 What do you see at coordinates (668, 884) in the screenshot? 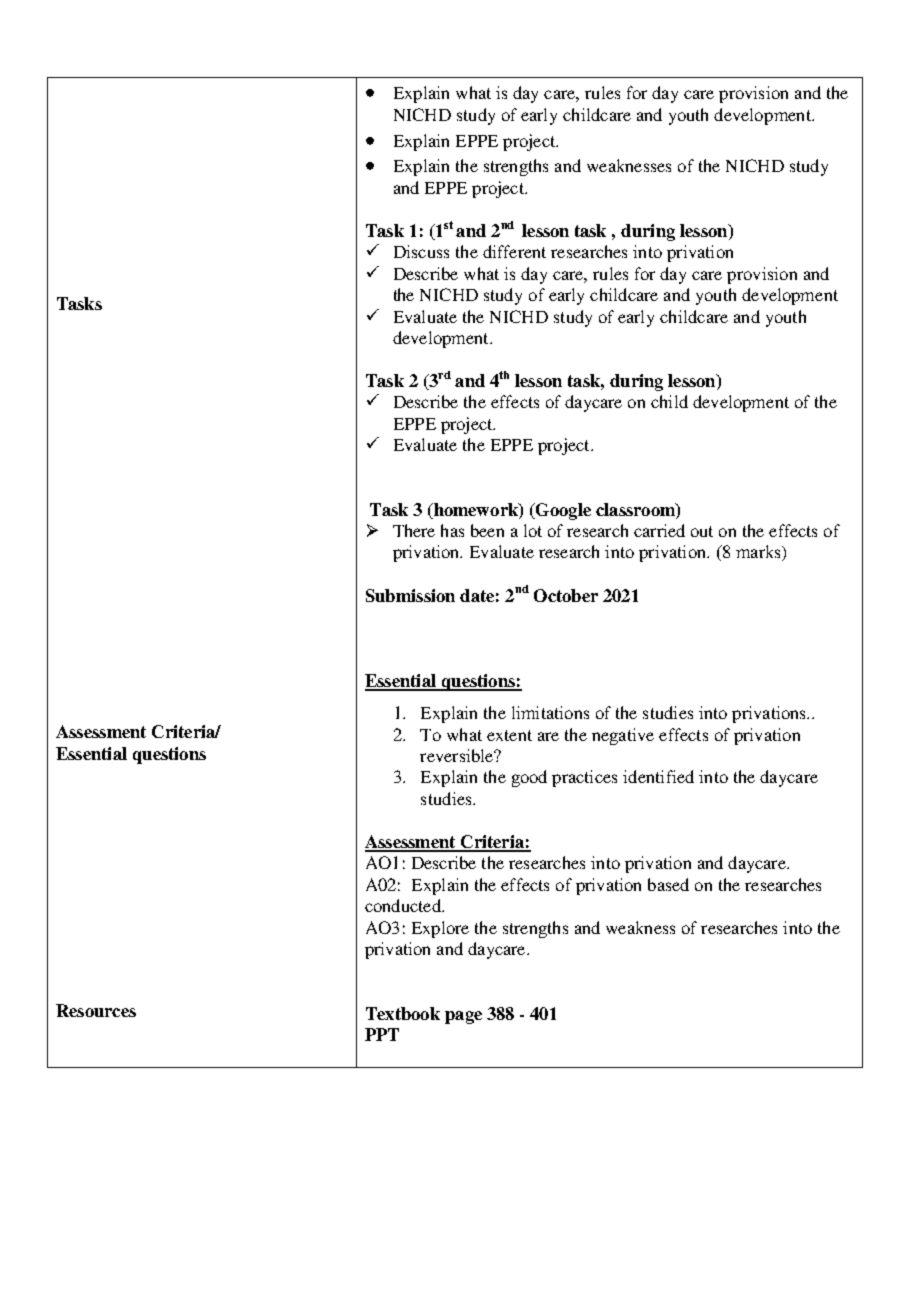
I see `based` at bounding box center [668, 884].
